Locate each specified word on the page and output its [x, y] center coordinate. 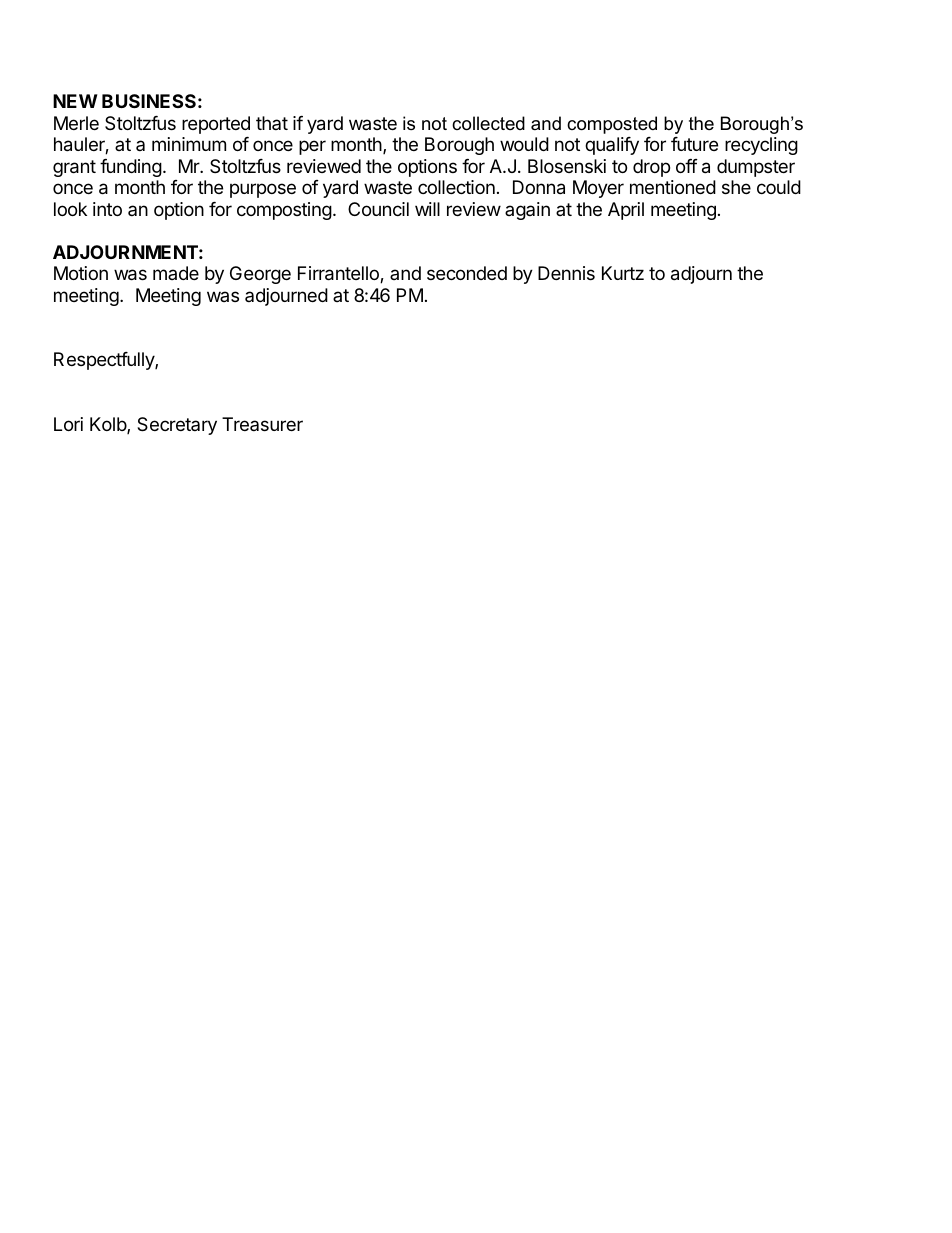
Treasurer [262, 424]
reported [216, 125]
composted [612, 125]
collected [488, 123]
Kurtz [623, 273]
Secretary [177, 426]
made [176, 273]
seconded [467, 273]
